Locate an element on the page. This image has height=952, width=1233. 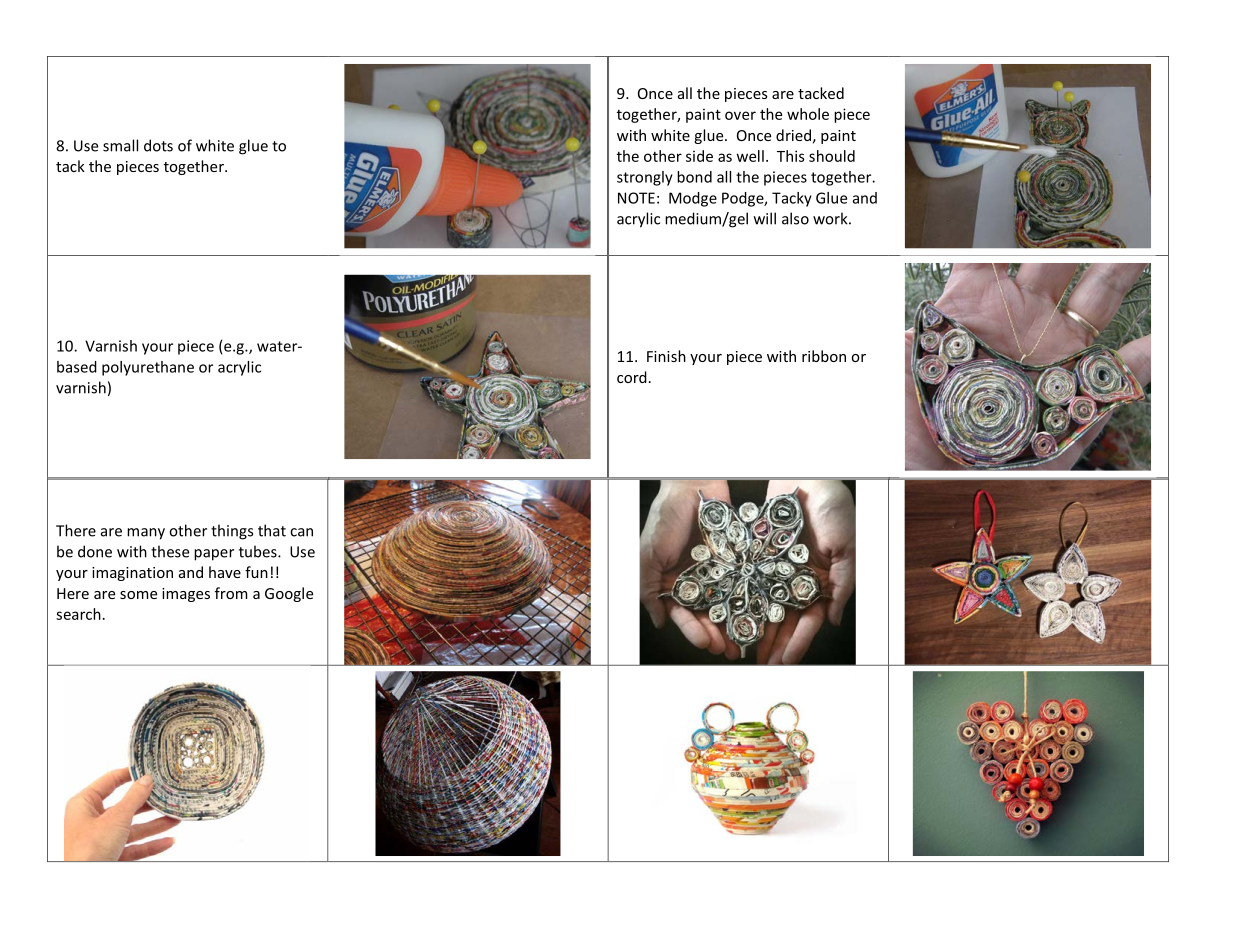
images is located at coordinates (186, 595).
